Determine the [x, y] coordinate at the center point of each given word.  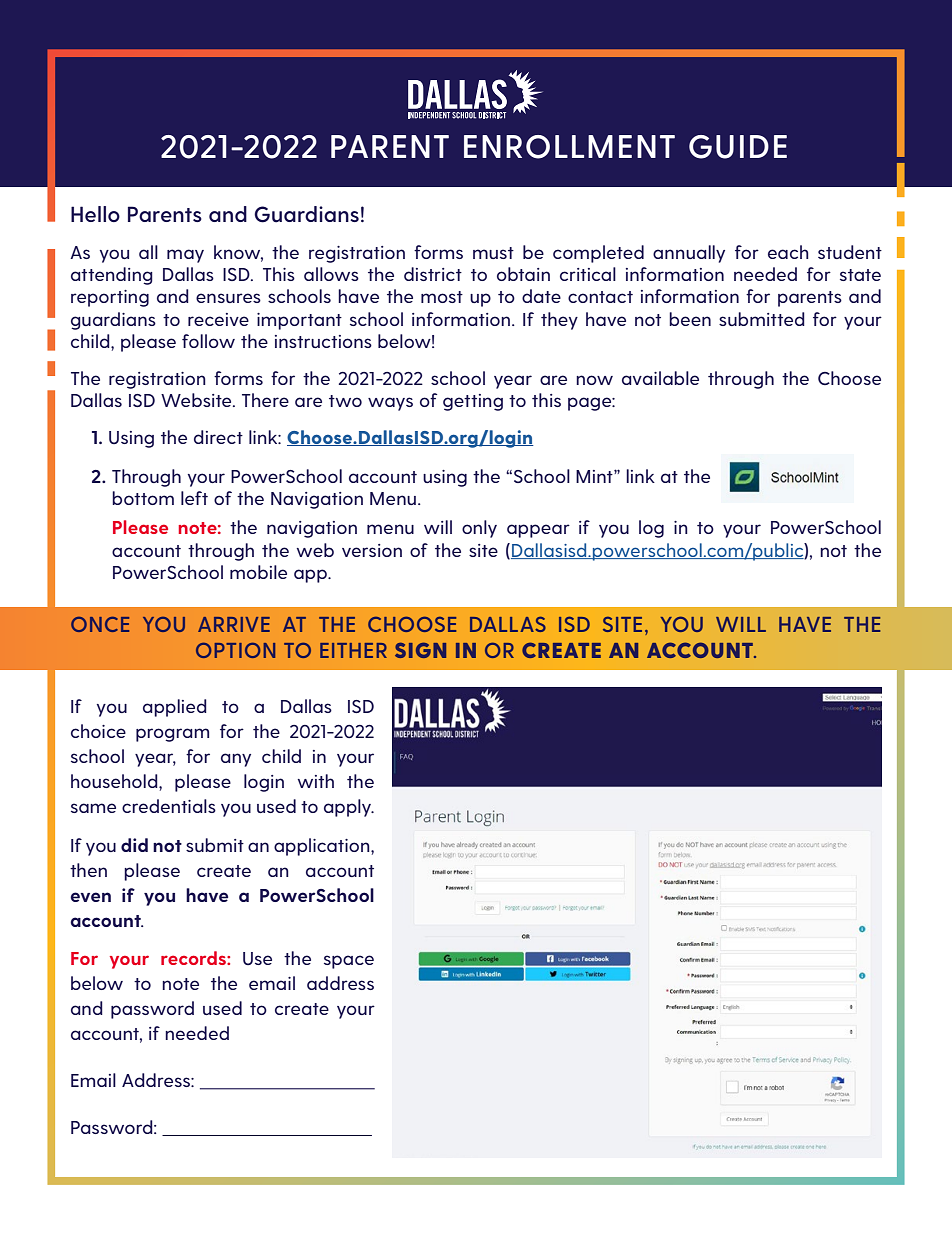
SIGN [420, 650]
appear [538, 531]
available [660, 378]
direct [218, 437]
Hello [95, 214]
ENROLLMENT [569, 147]
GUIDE [738, 147]
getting [473, 402]
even [90, 897]
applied [175, 708]
